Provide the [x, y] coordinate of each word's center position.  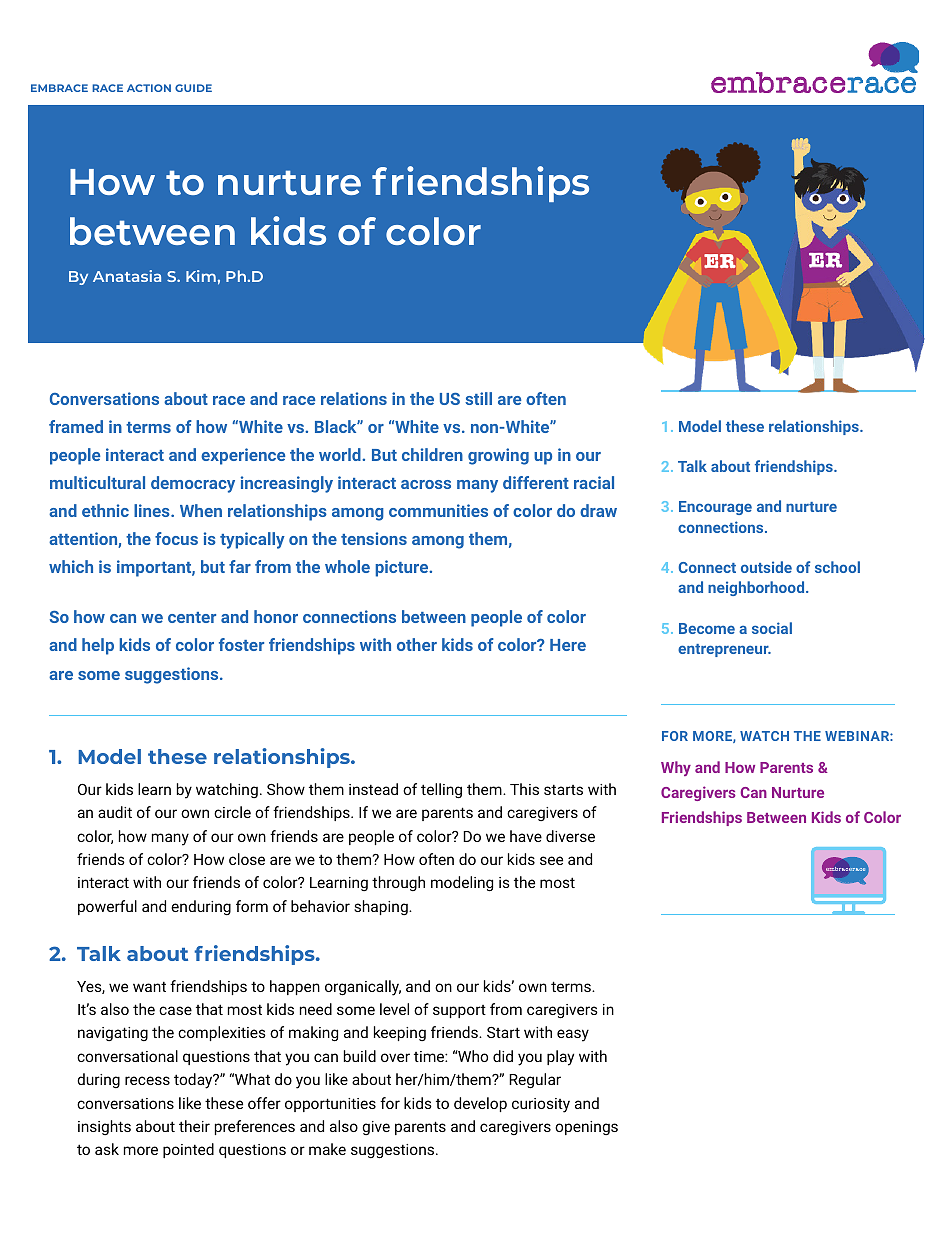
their [194, 1126]
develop [480, 1104]
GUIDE [193, 88]
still [478, 398]
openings [586, 1128]
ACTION [149, 88]
